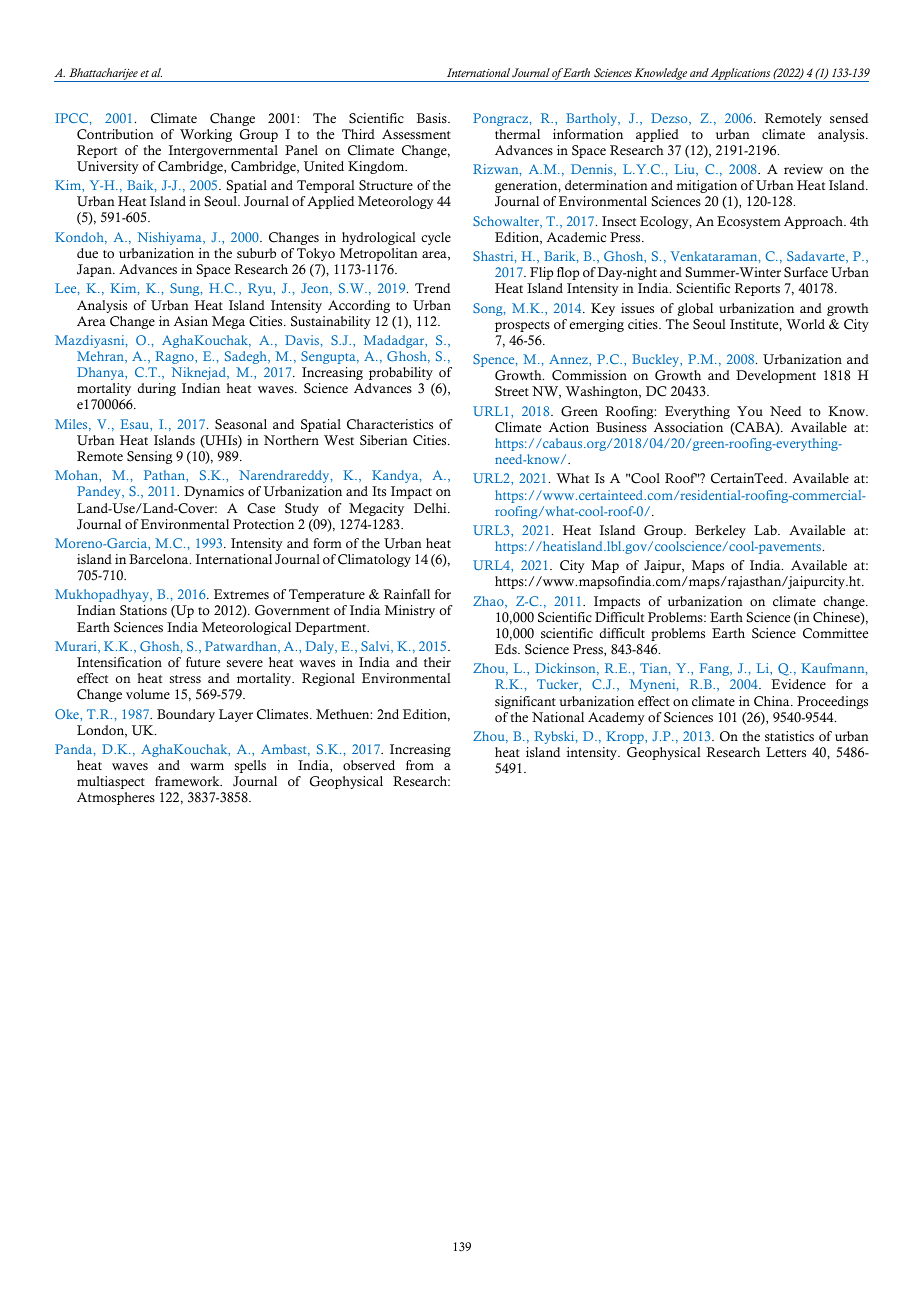 This screenshot has width=924, height=1308. Describe the element at coordinates (115, 134) in the screenshot. I see `Contribution` at that location.
